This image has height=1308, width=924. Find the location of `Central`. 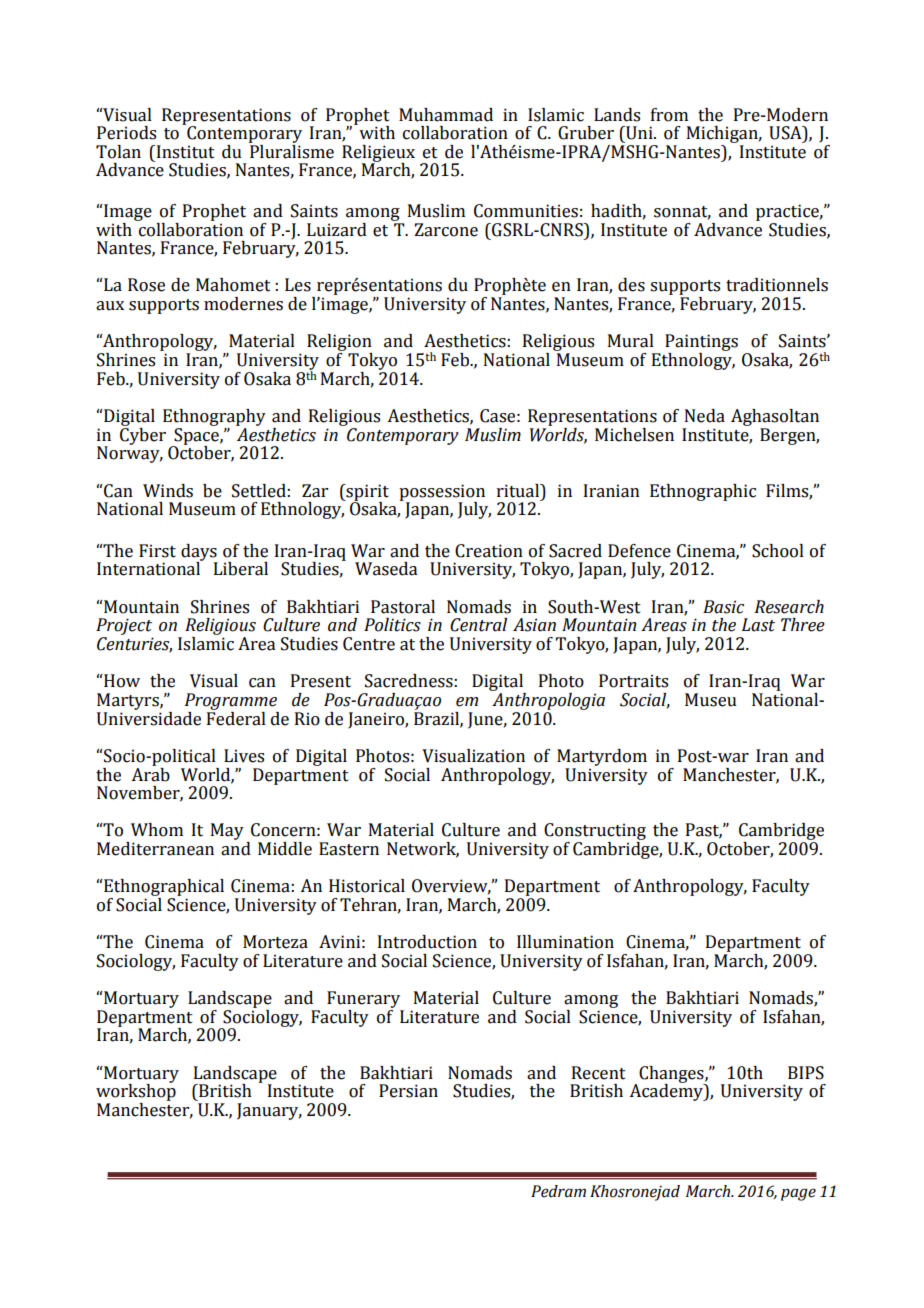

Central is located at coordinates (478, 625).
